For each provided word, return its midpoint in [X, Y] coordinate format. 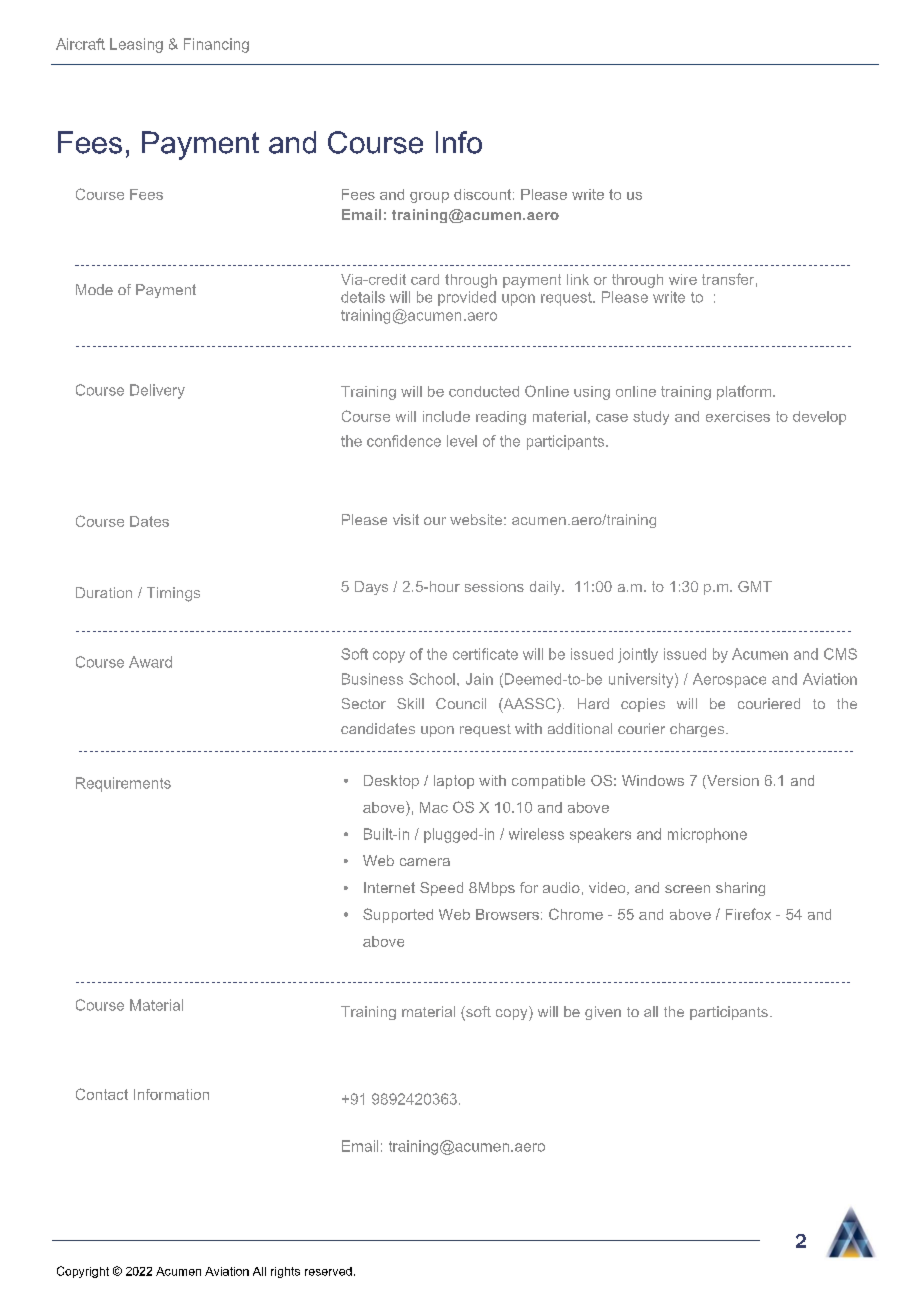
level [462, 441]
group [429, 197]
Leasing [136, 45]
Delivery [157, 391]
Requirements [123, 784]
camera [425, 862]
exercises [738, 416]
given [603, 1013]
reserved [328, 1271]
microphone [707, 835]
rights [285, 1272]
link [578, 279]
